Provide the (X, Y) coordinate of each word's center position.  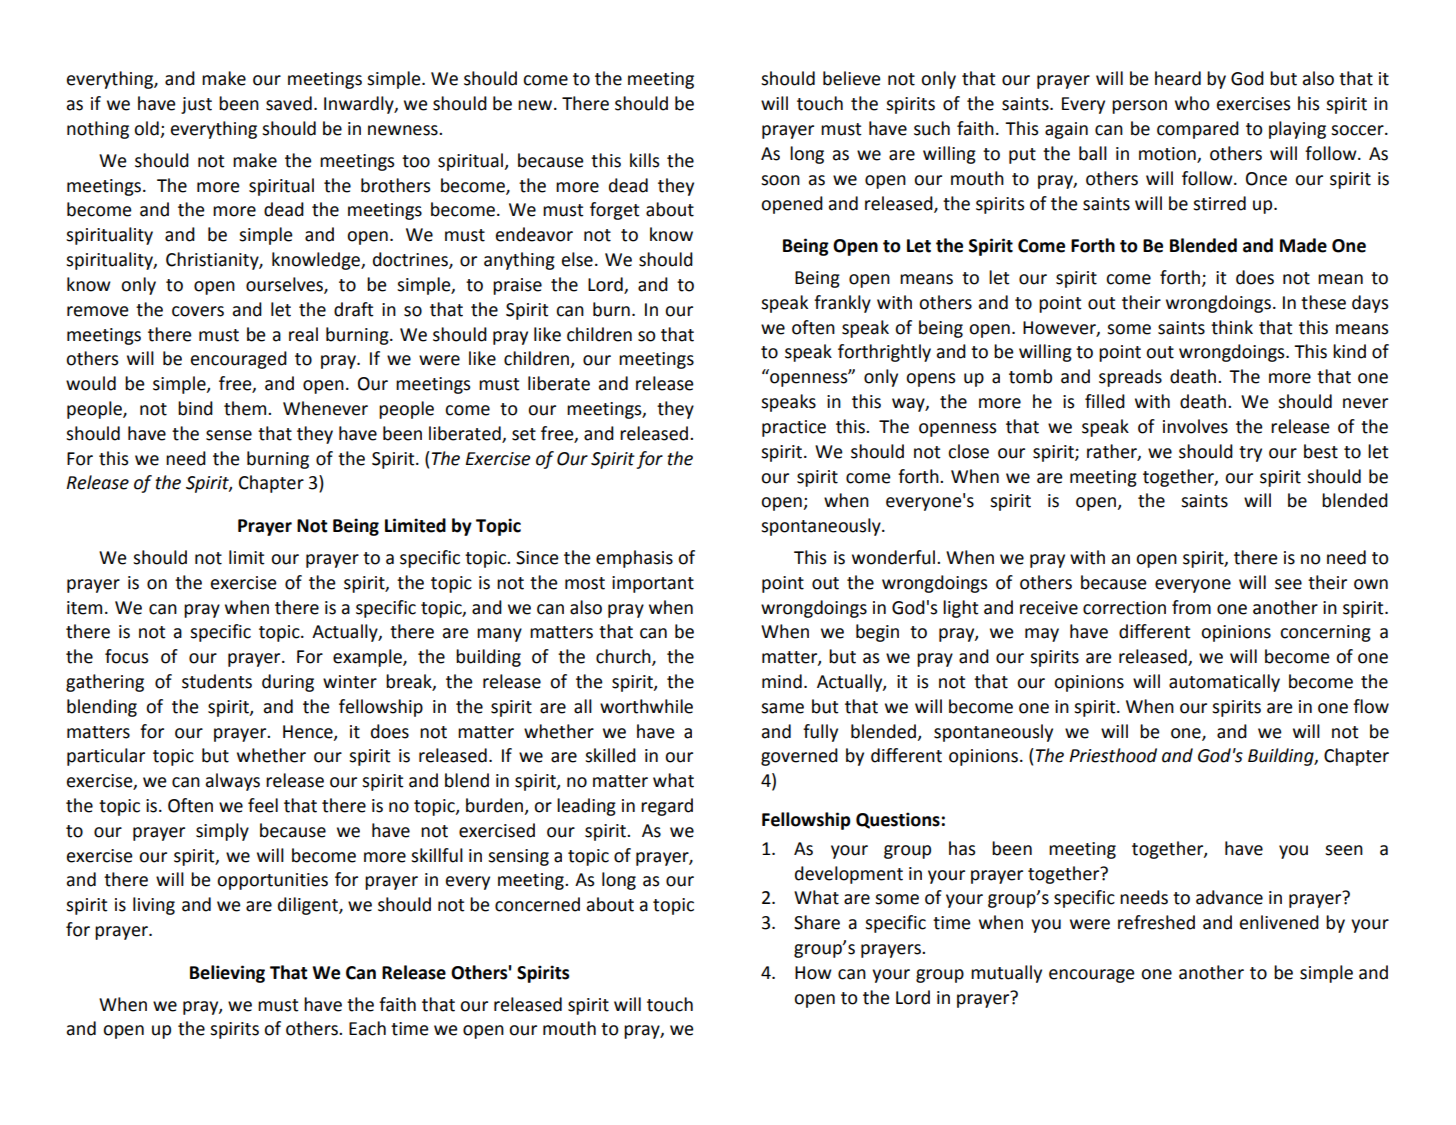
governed (799, 757)
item (84, 608)
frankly (842, 304)
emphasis (634, 559)
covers (198, 311)
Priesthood (1113, 755)
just (196, 105)
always (233, 782)
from (1191, 607)
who (1192, 103)
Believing (227, 974)
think (1232, 327)
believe (852, 78)
